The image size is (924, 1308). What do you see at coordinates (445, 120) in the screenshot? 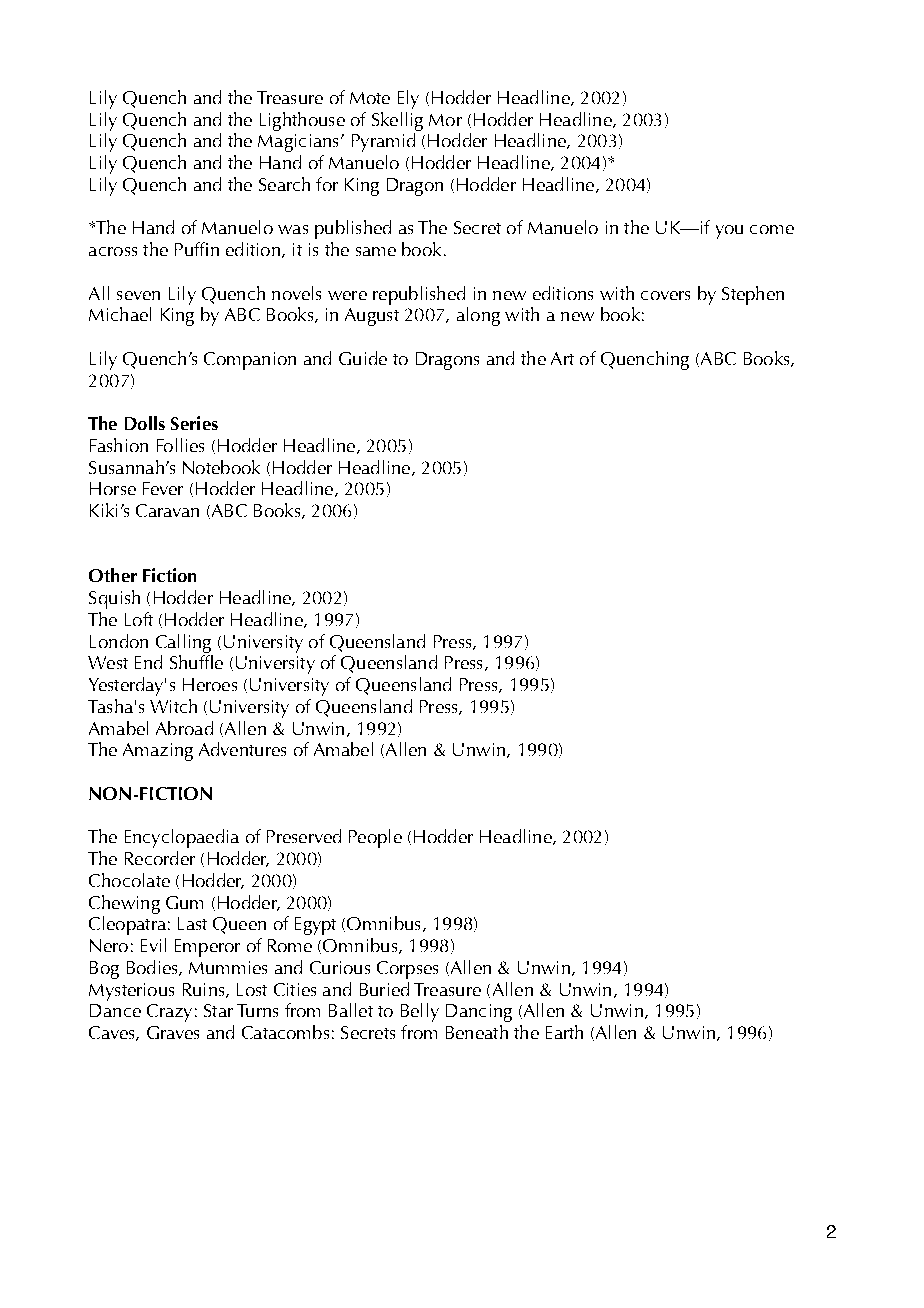
I see `Mor` at bounding box center [445, 120].
